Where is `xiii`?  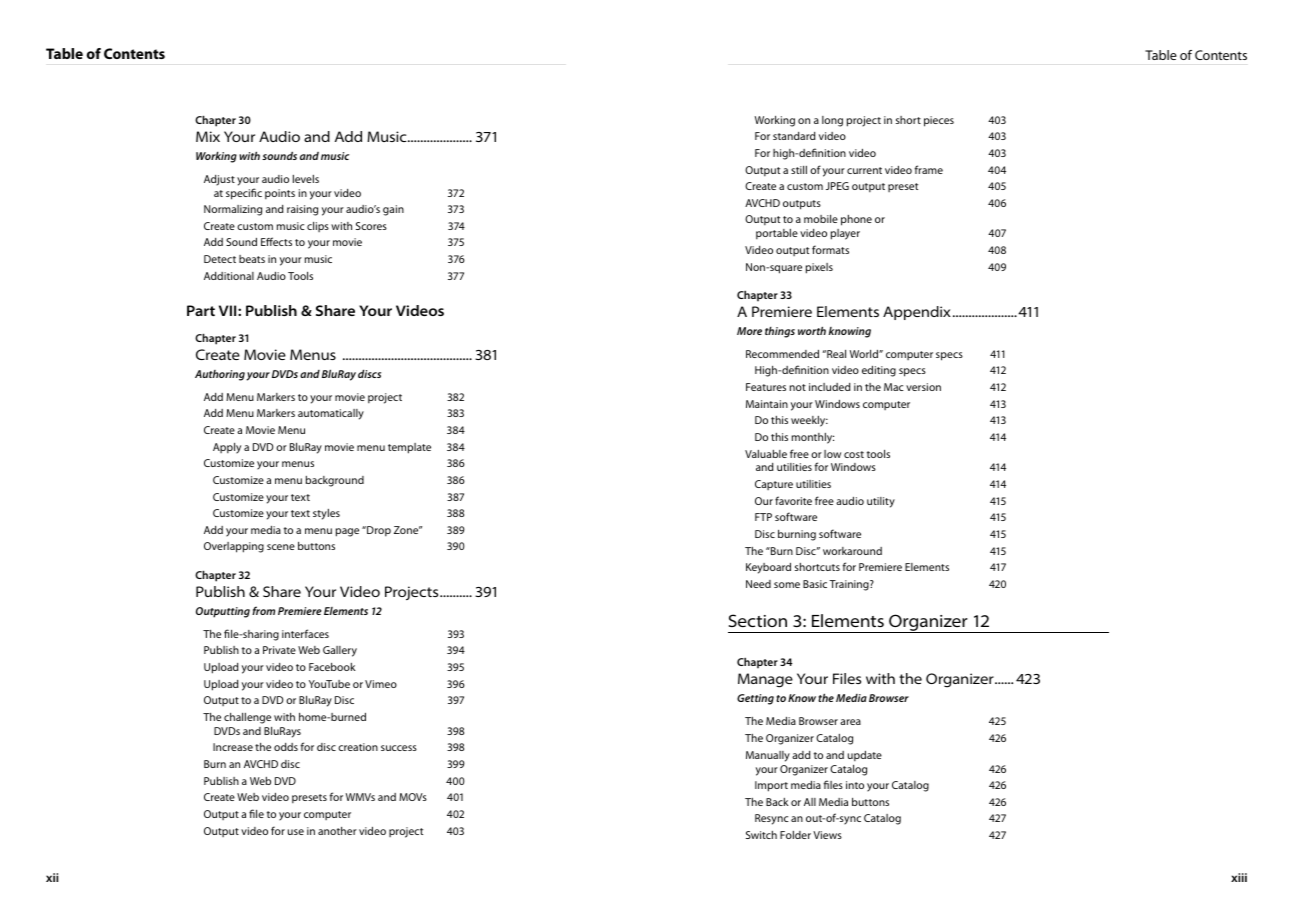
xiii is located at coordinates (1239, 877).
